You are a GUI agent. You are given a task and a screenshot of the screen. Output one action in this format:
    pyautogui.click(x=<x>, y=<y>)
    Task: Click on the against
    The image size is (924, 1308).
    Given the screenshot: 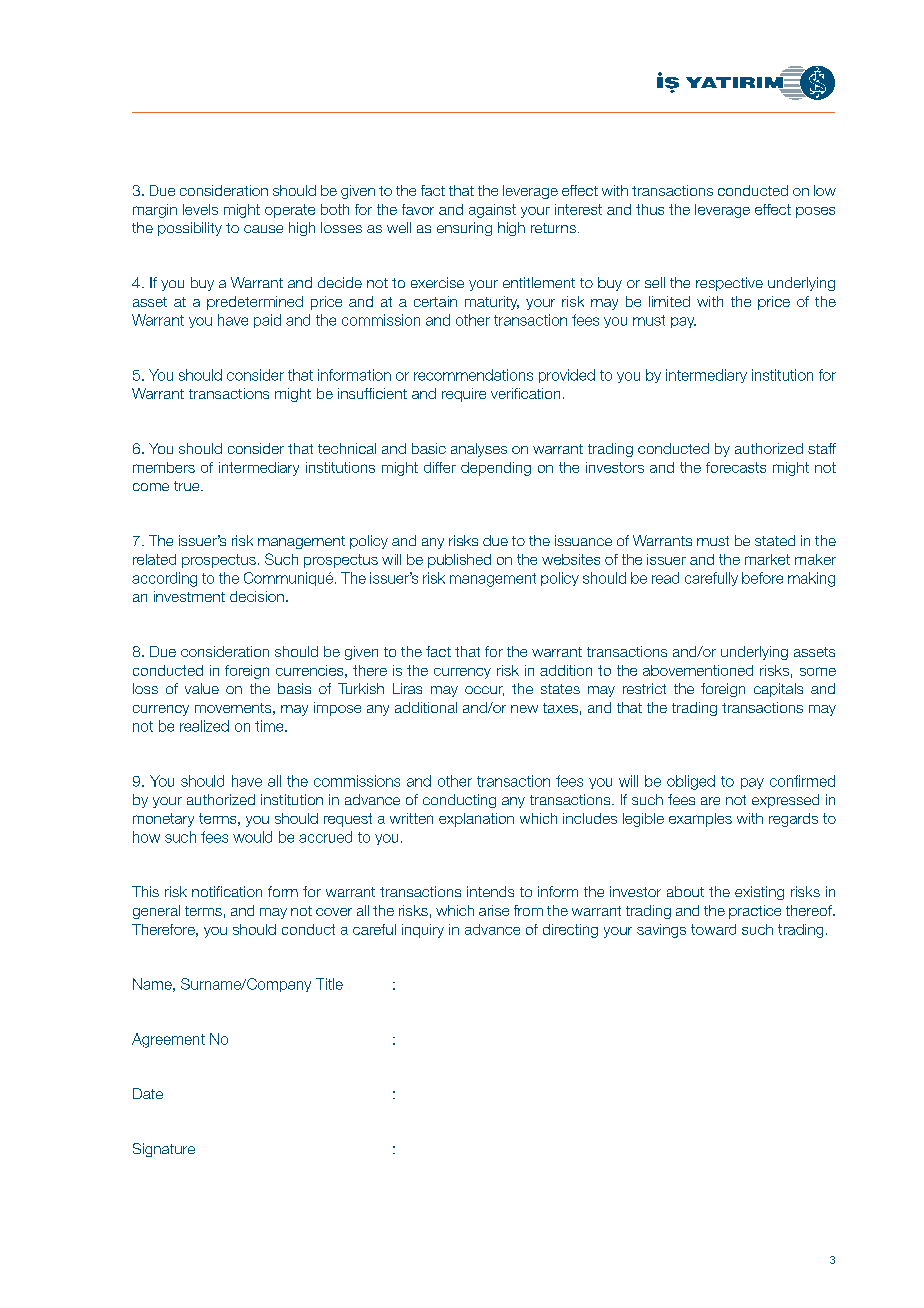 What is the action you would take?
    pyautogui.click(x=492, y=211)
